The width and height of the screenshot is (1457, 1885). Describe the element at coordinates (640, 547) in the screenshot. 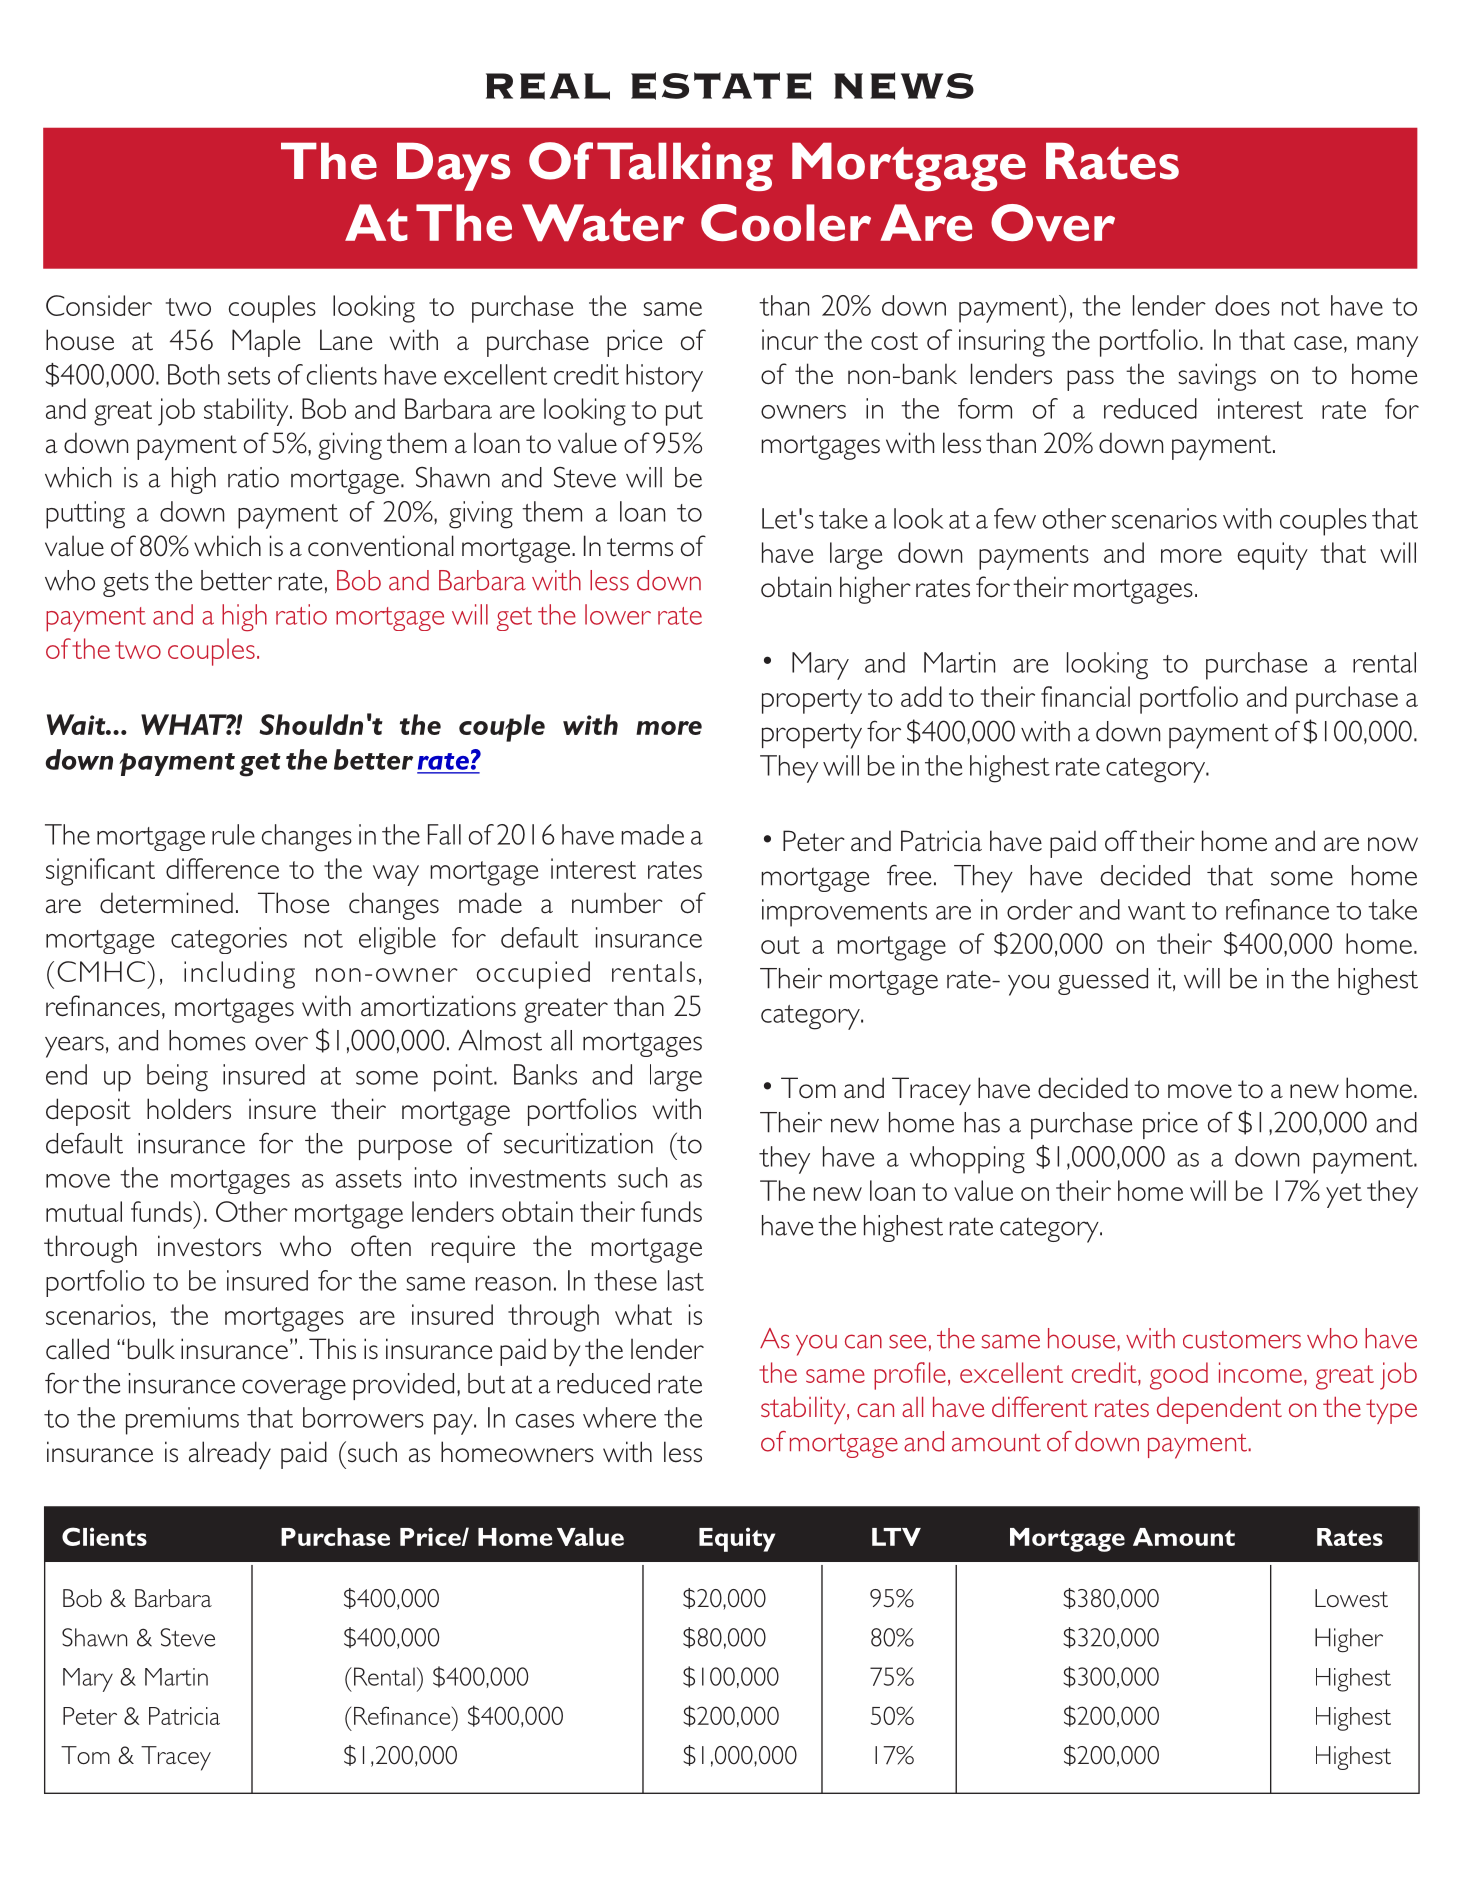

I see `terms` at that location.
